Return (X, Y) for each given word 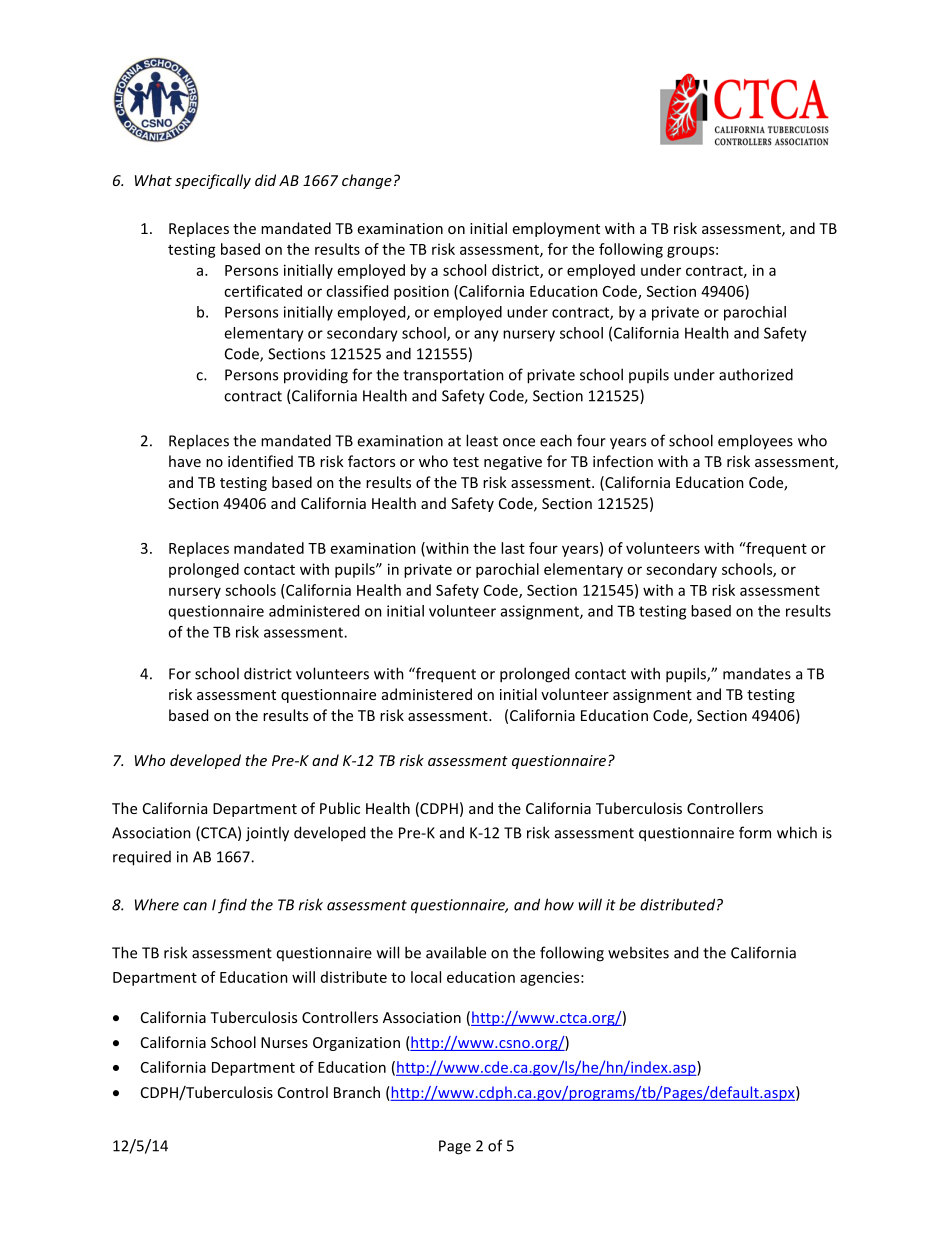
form (755, 832)
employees (755, 442)
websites (638, 952)
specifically (213, 181)
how (559, 904)
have (185, 461)
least (482, 440)
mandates (757, 674)
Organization (356, 1044)
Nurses (284, 1042)
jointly (267, 834)
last (513, 548)
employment (556, 229)
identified (260, 461)
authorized (756, 374)
